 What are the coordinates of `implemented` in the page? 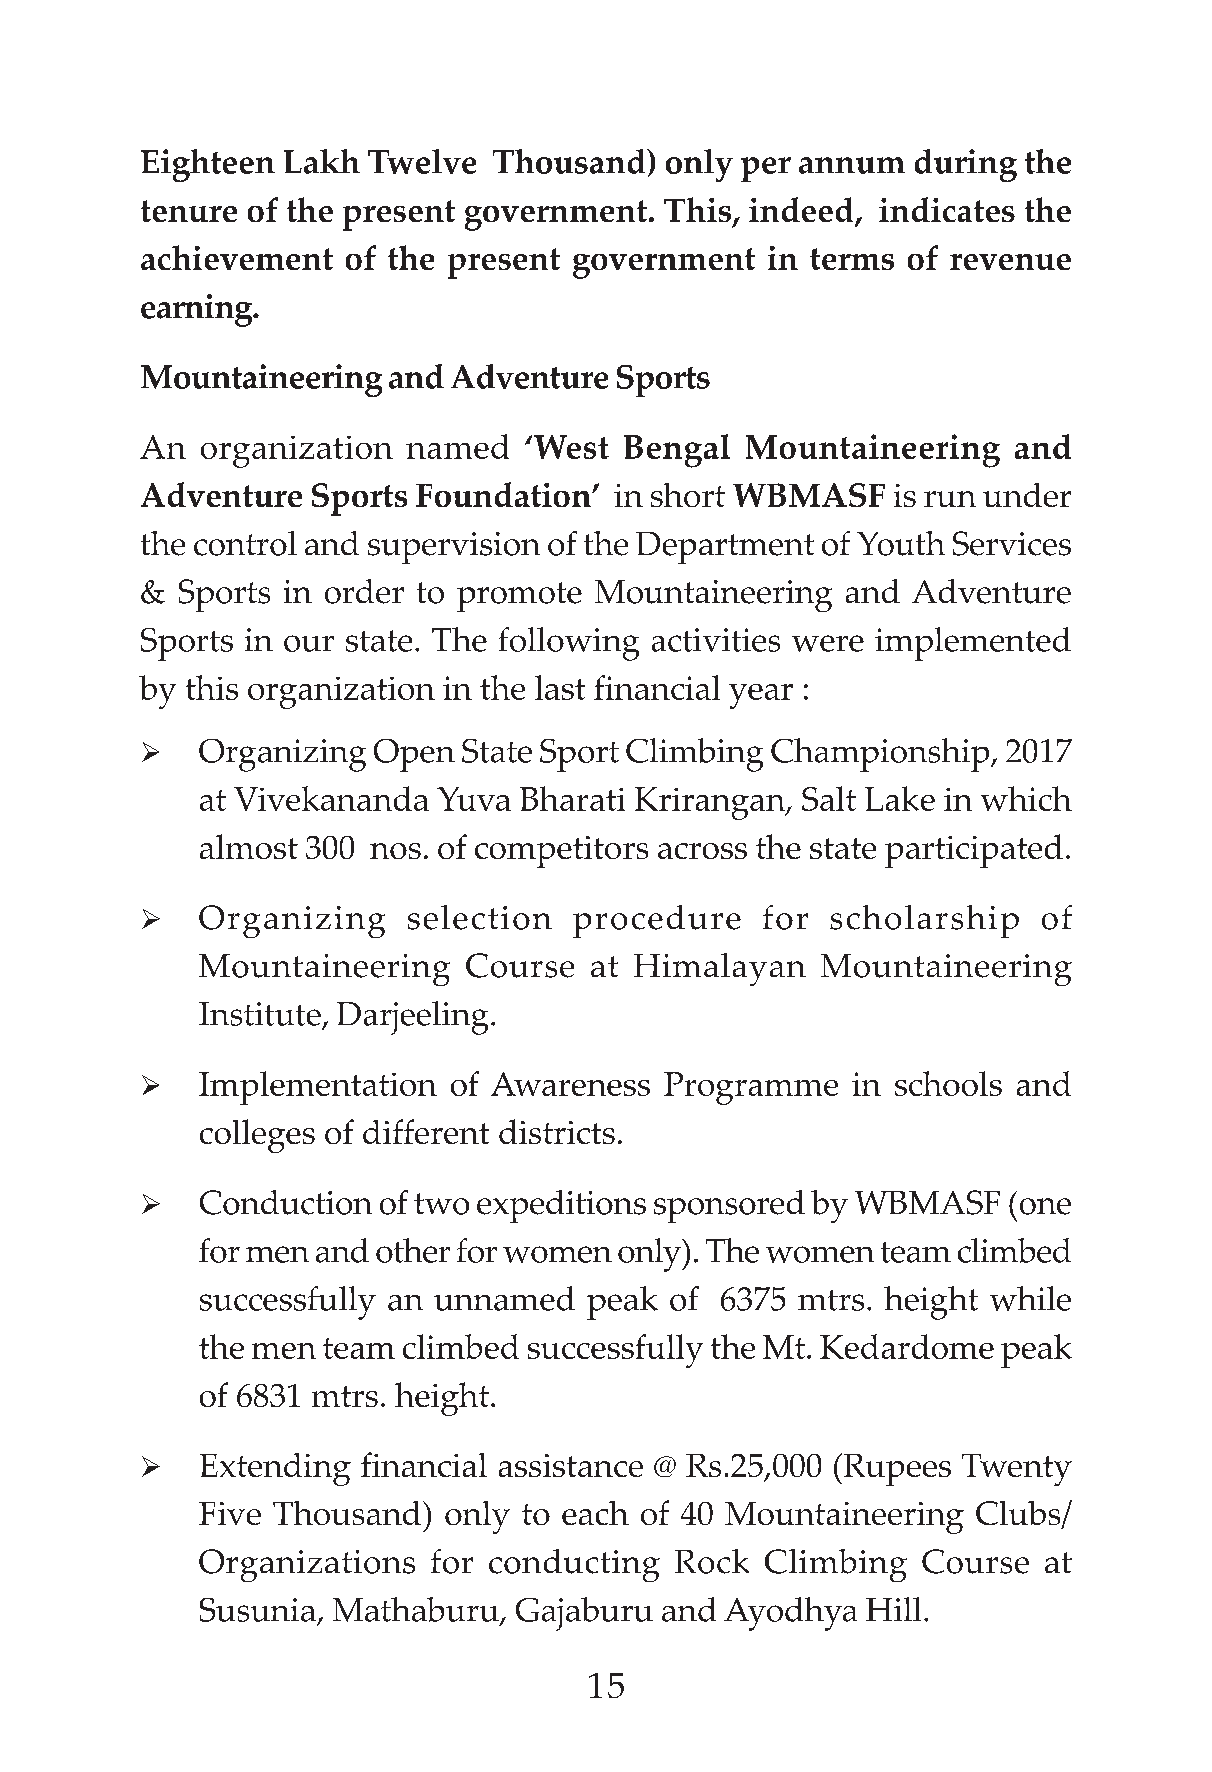 It's located at (973, 644).
